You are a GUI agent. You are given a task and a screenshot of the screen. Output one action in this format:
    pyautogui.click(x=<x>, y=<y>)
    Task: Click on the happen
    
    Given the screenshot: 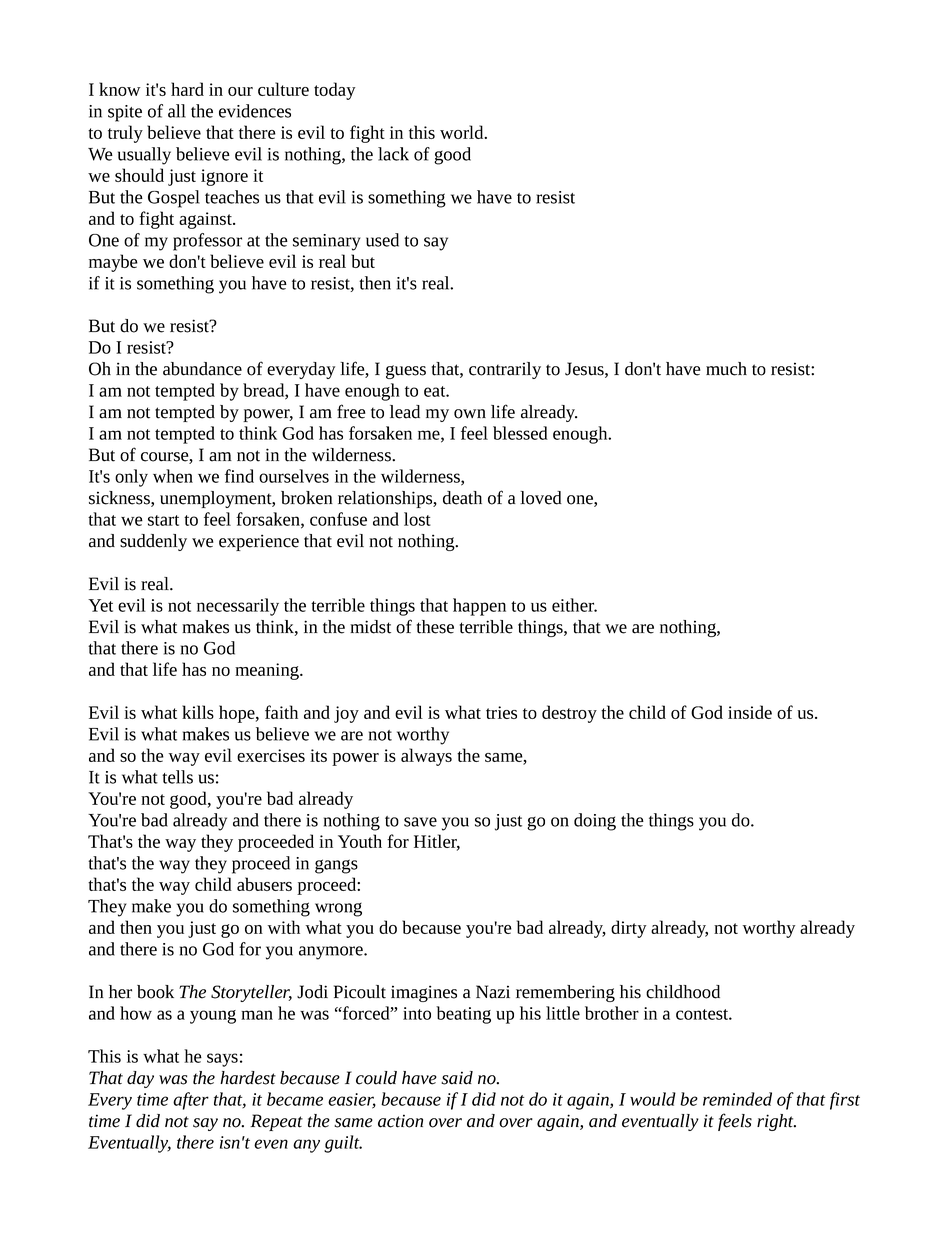 What is the action you would take?
    pyautogui.click(x=479, y=607)
